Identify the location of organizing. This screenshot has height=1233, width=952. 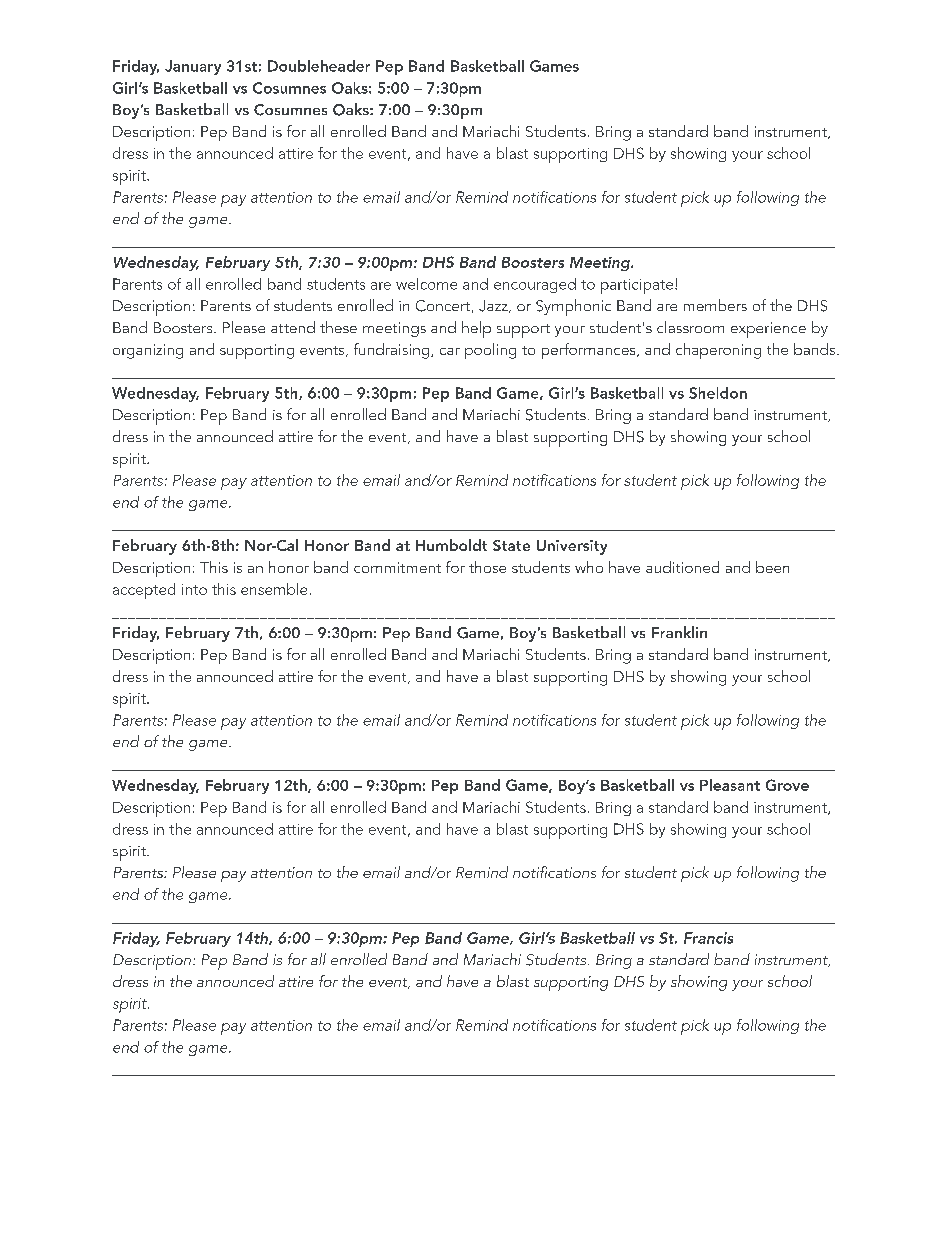
(148, 351).
